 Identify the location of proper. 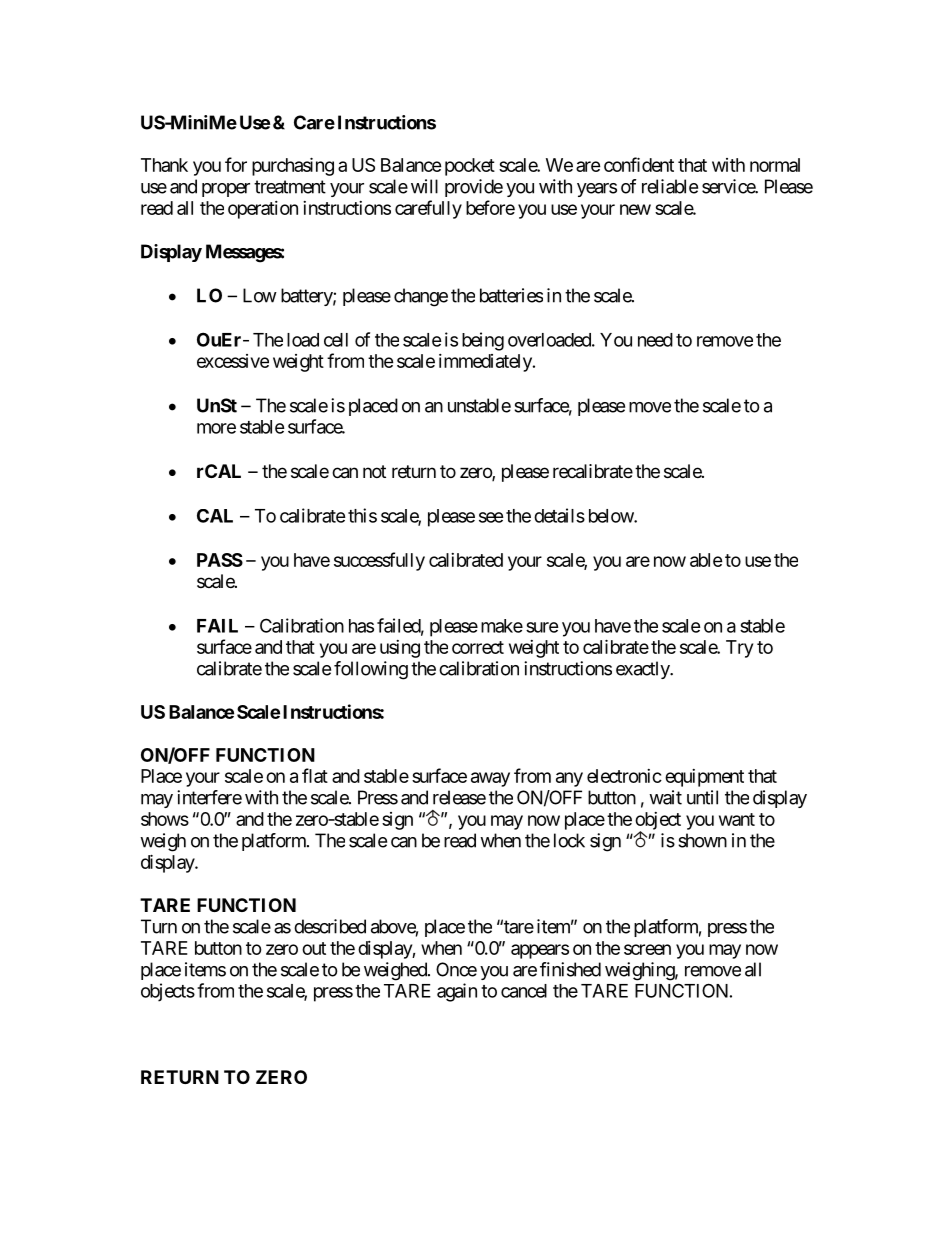
(226, 190).
